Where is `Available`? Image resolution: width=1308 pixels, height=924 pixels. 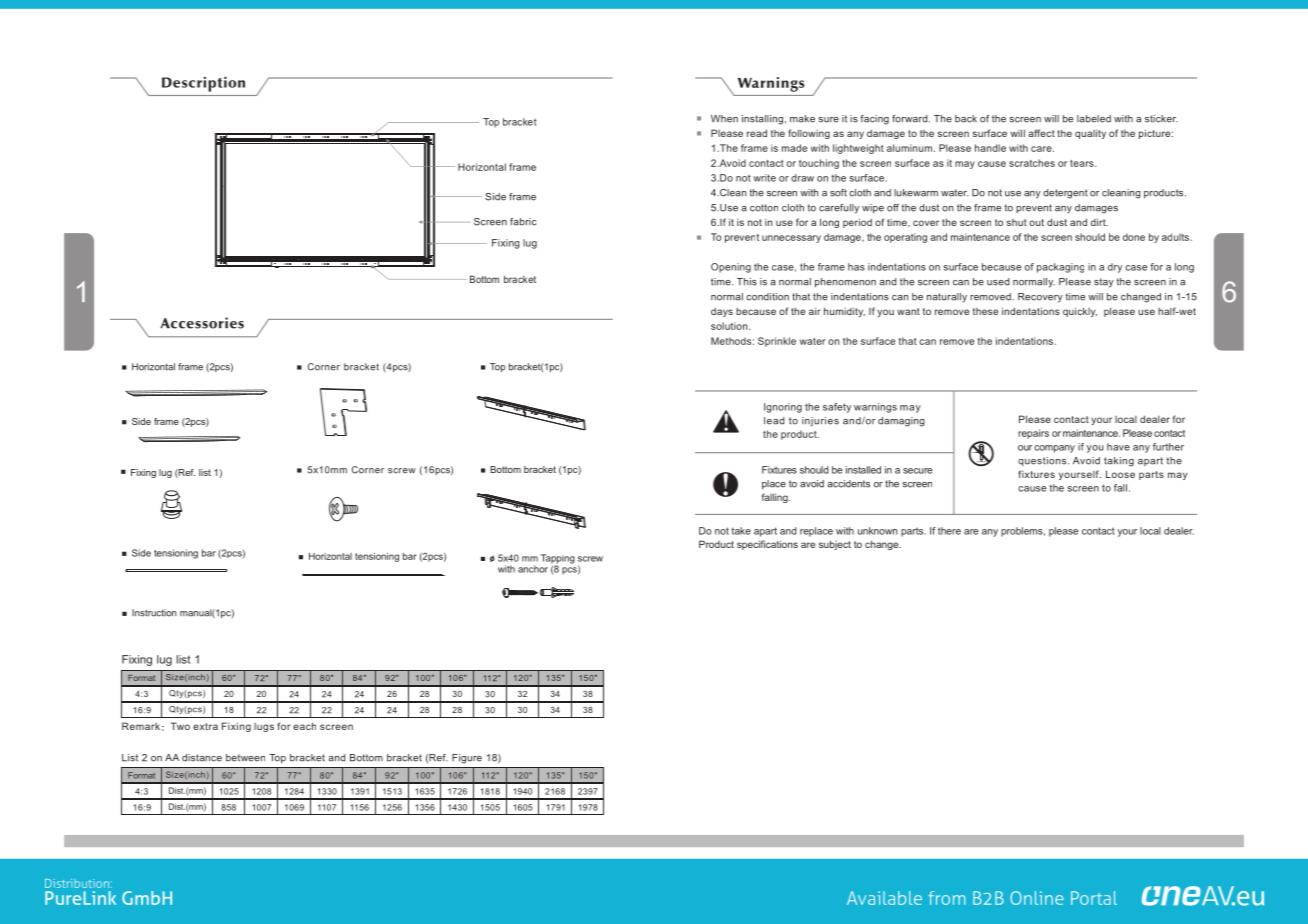 Available is located at coordinates (884, 898).
